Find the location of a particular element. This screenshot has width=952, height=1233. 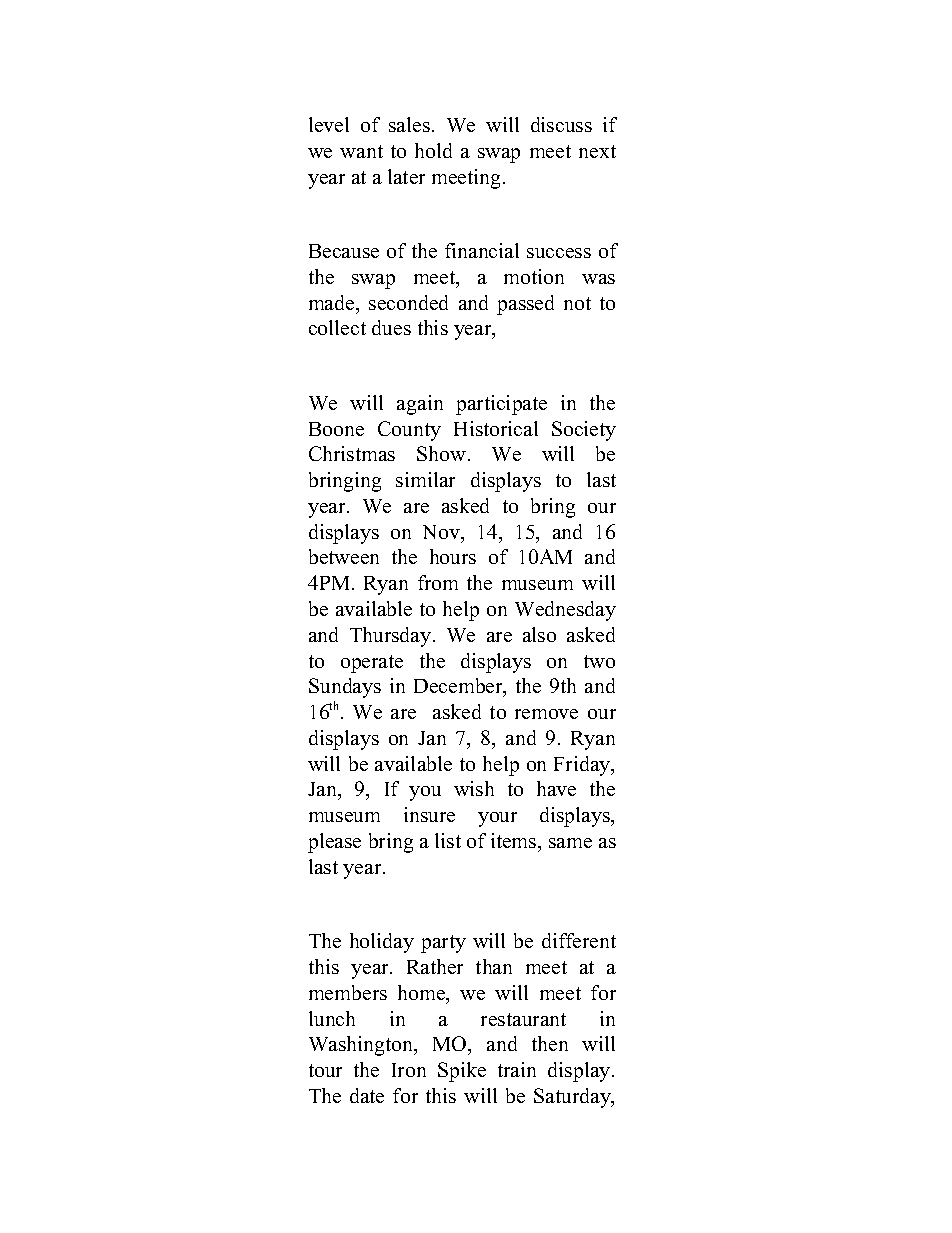

operate is located at coordinates (372, 664).
